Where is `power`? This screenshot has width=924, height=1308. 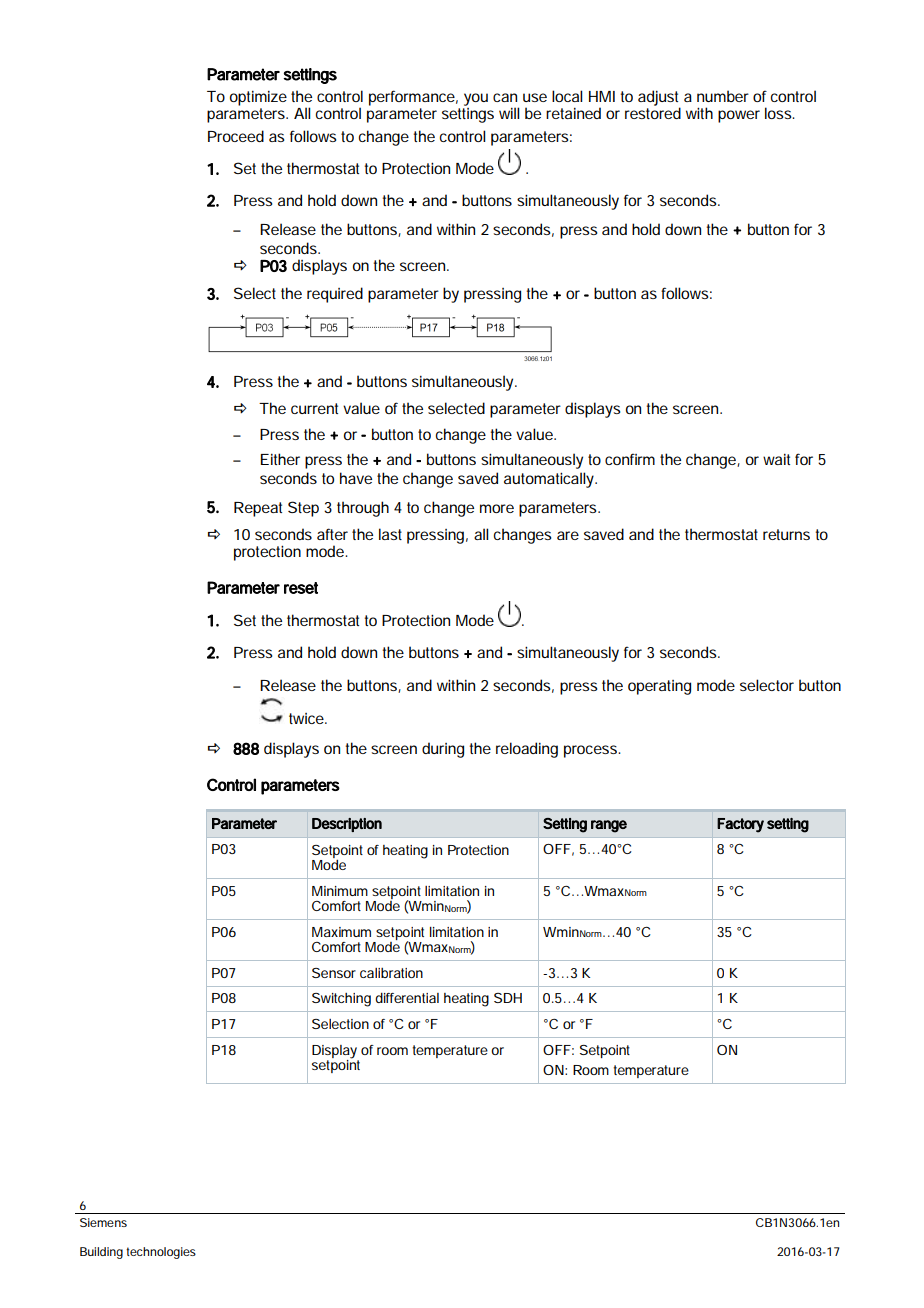
power is located at coordinates (739, 116).
